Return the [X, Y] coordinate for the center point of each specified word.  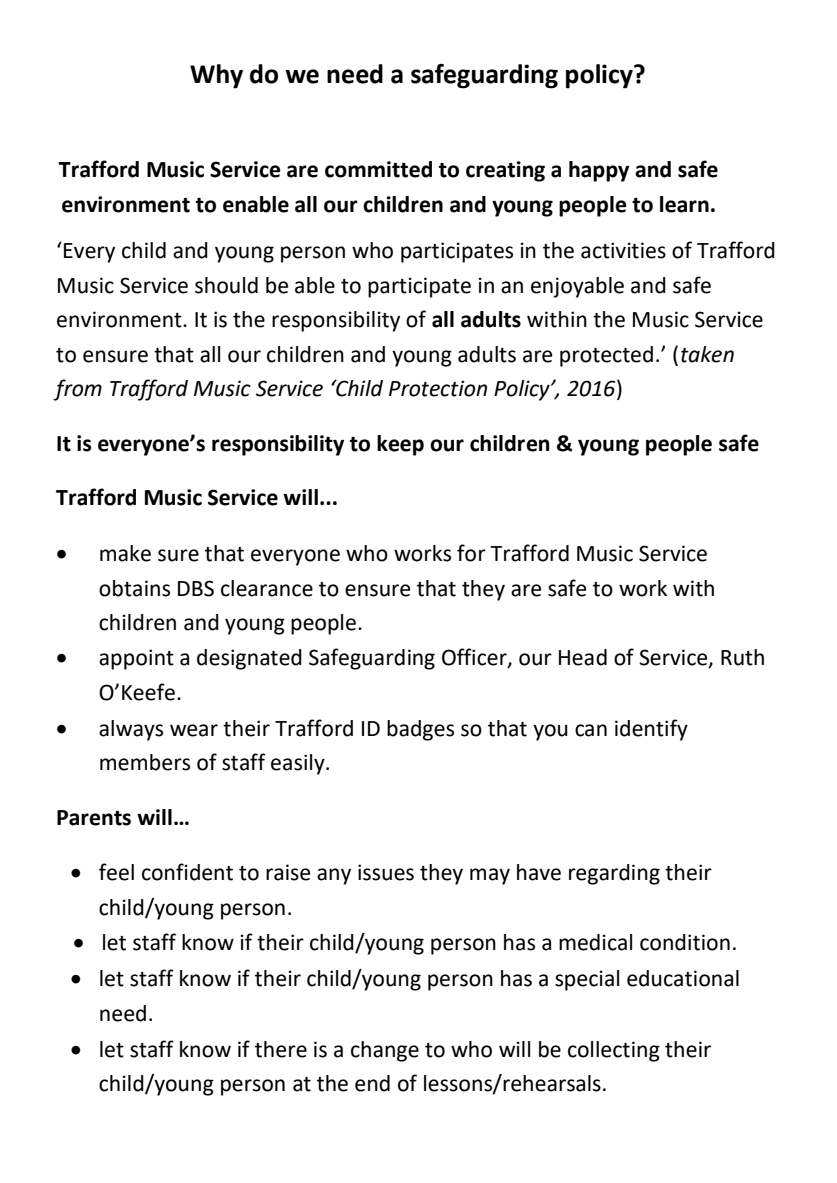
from [77, 390]
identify [651, 730]
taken [707, 354]
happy [599, 171]
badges [420, 730]
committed [378, 169]
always [131, 730]
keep [400, 445]
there [281, 1049]
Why [216, 76]
